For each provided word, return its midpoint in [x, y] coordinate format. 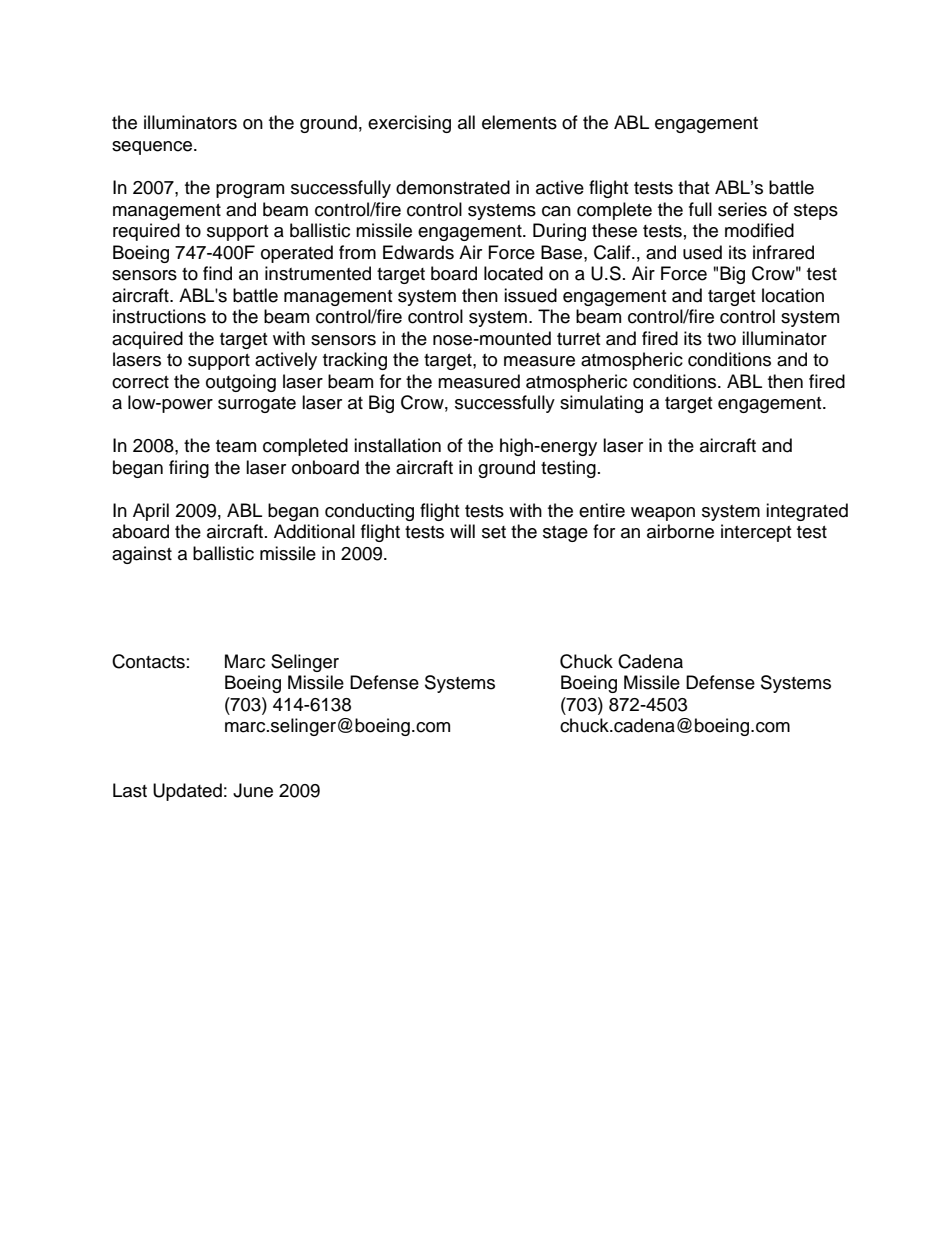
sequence [153, 148]
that [693, 187]
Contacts [148, 661]
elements [519, 122]
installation [397, 445]
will [462, 531]
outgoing [241, 383]
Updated [187, 792]
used [702, 252]
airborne [680, 531]
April [151, 512]
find [217, 273]
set [494, 532]
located [513, 273]
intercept [756, 533]
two [721, 339]
